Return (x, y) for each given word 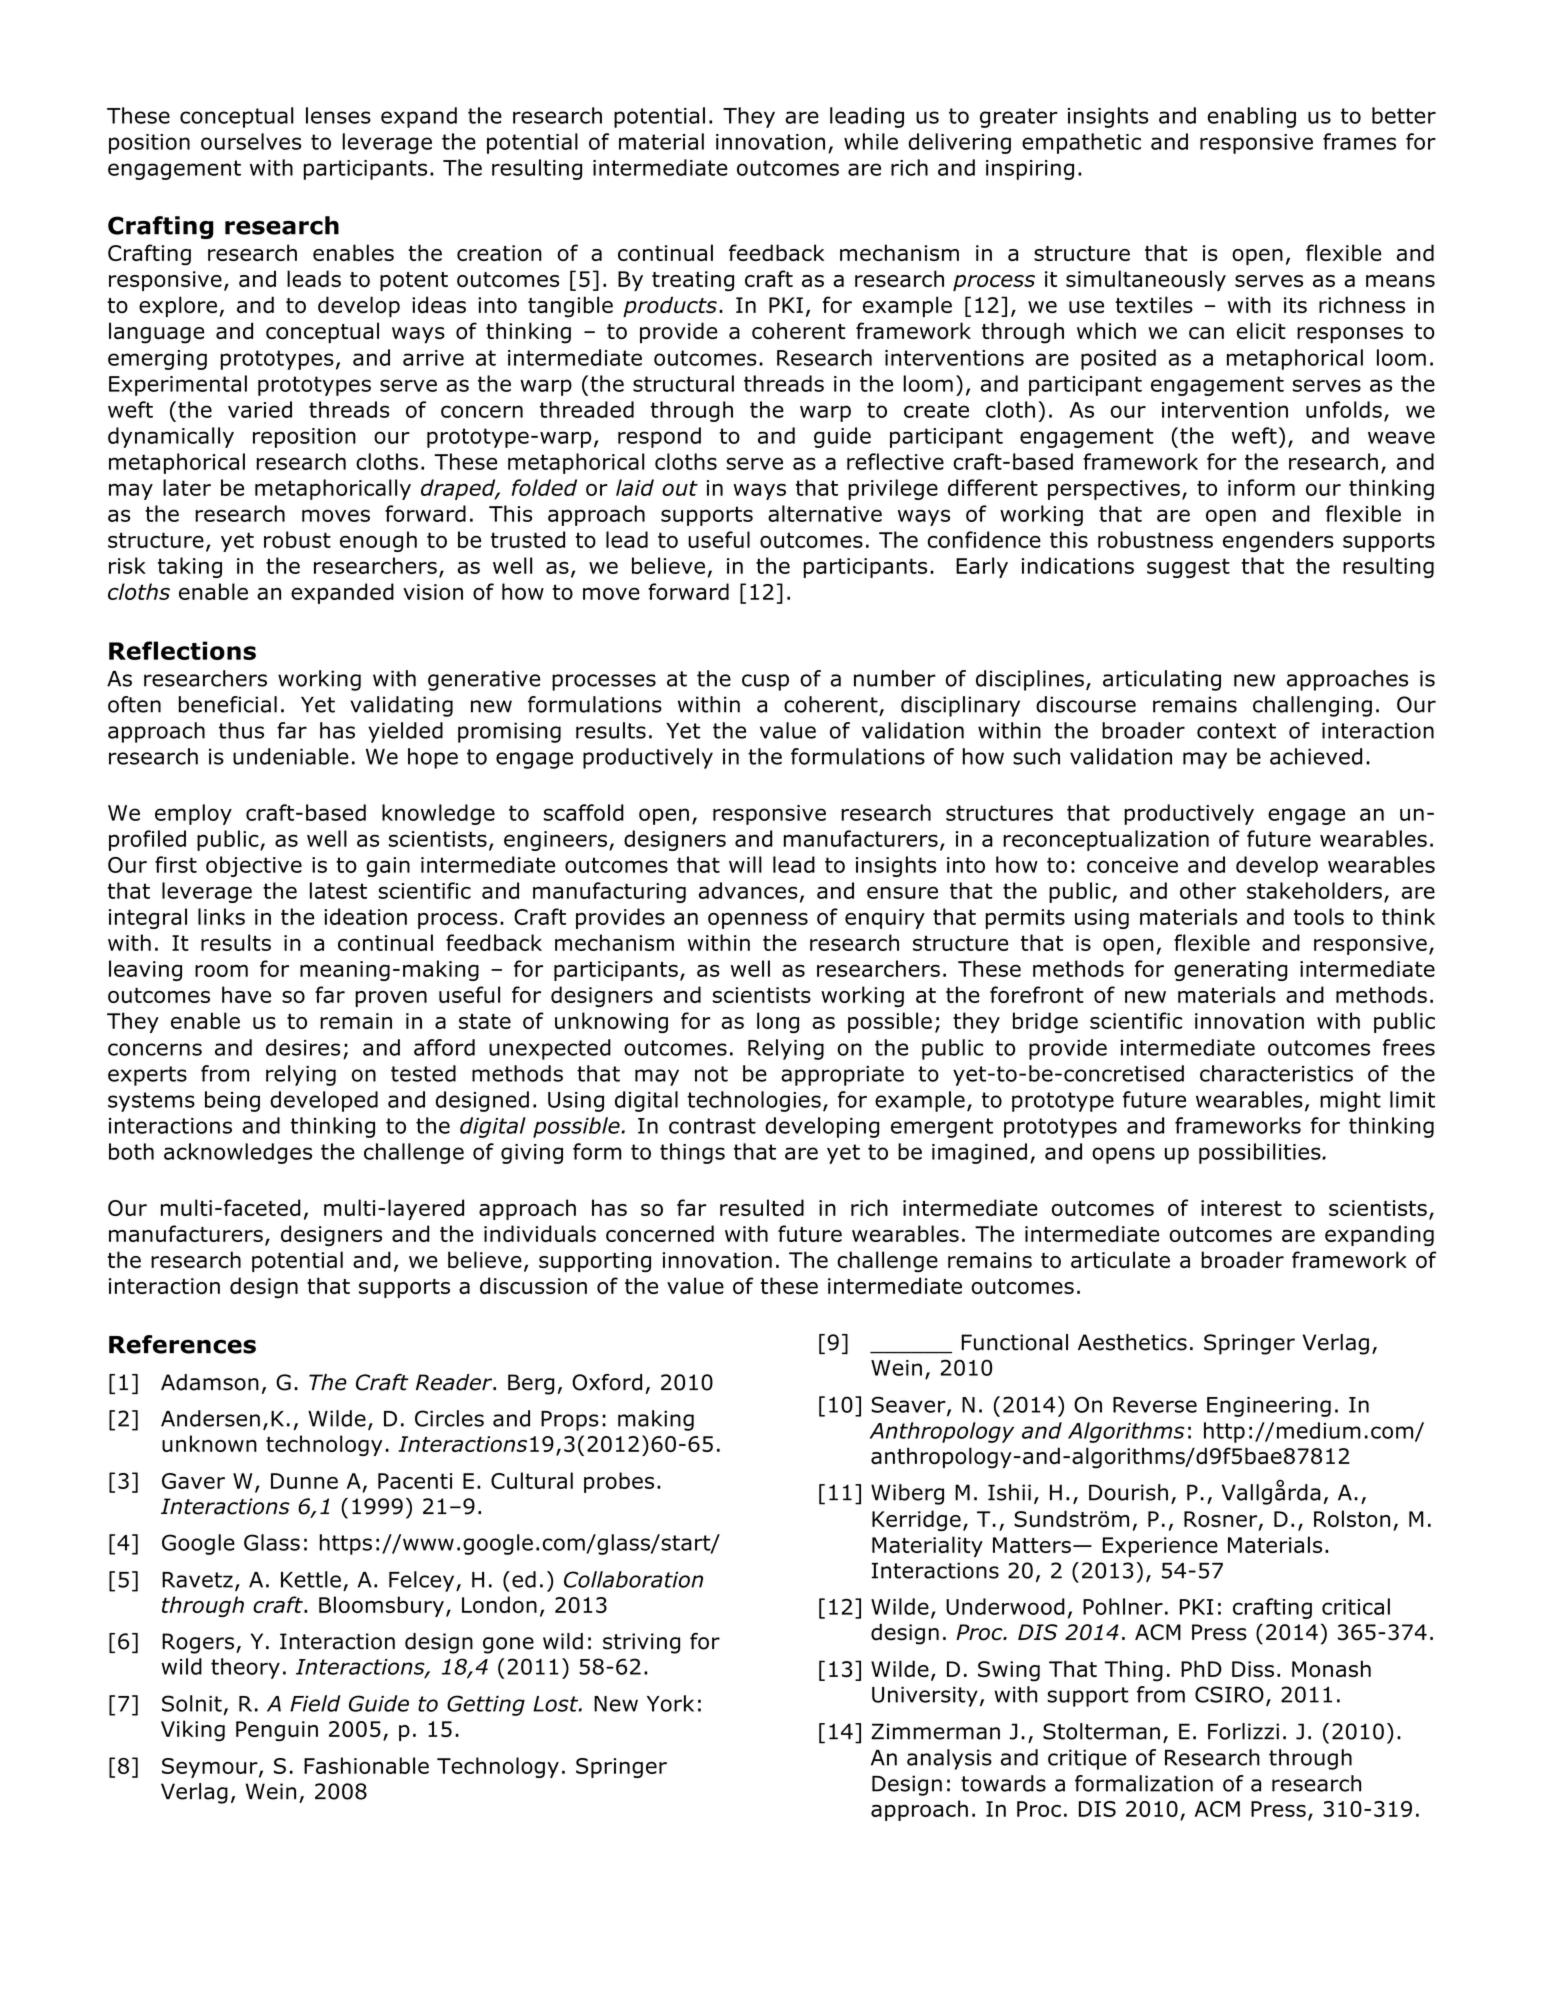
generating (1231, 971)
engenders (1278, 541)
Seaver (909, 1405)
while (871, 141)
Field (315, 1703)
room (221, 970)
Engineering (1269, 1407)
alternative (825, 513)
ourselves (251, 141)
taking (190, 567)
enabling (1252, 117)
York (670, 1703)
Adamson (210, 1382)
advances (748, 890)
